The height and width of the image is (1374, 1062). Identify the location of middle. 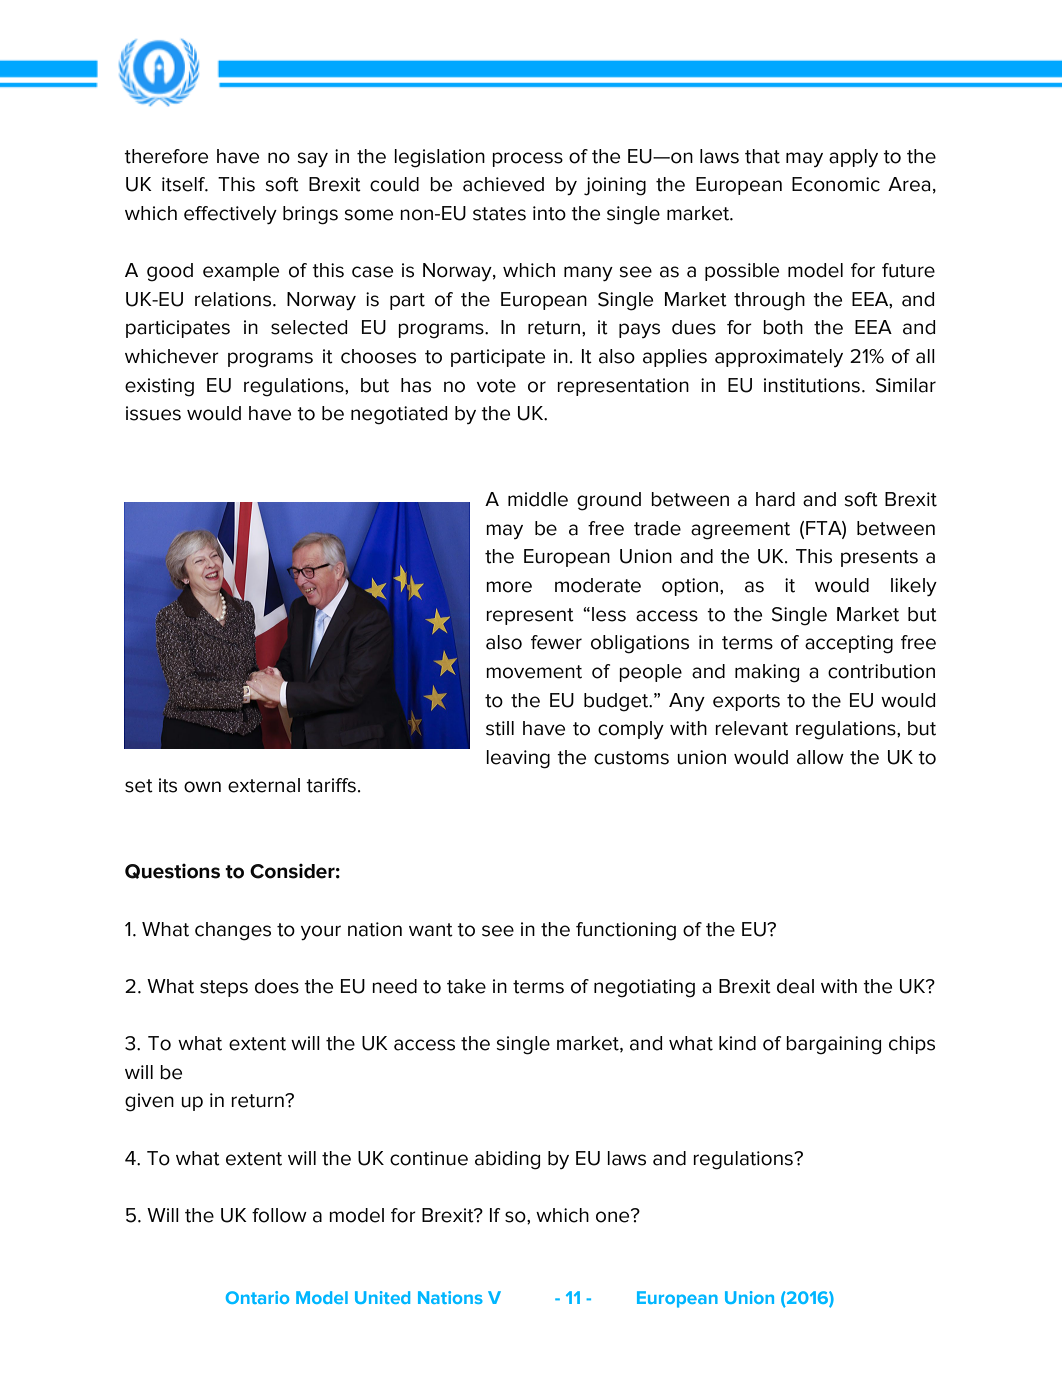
(538, 499).
